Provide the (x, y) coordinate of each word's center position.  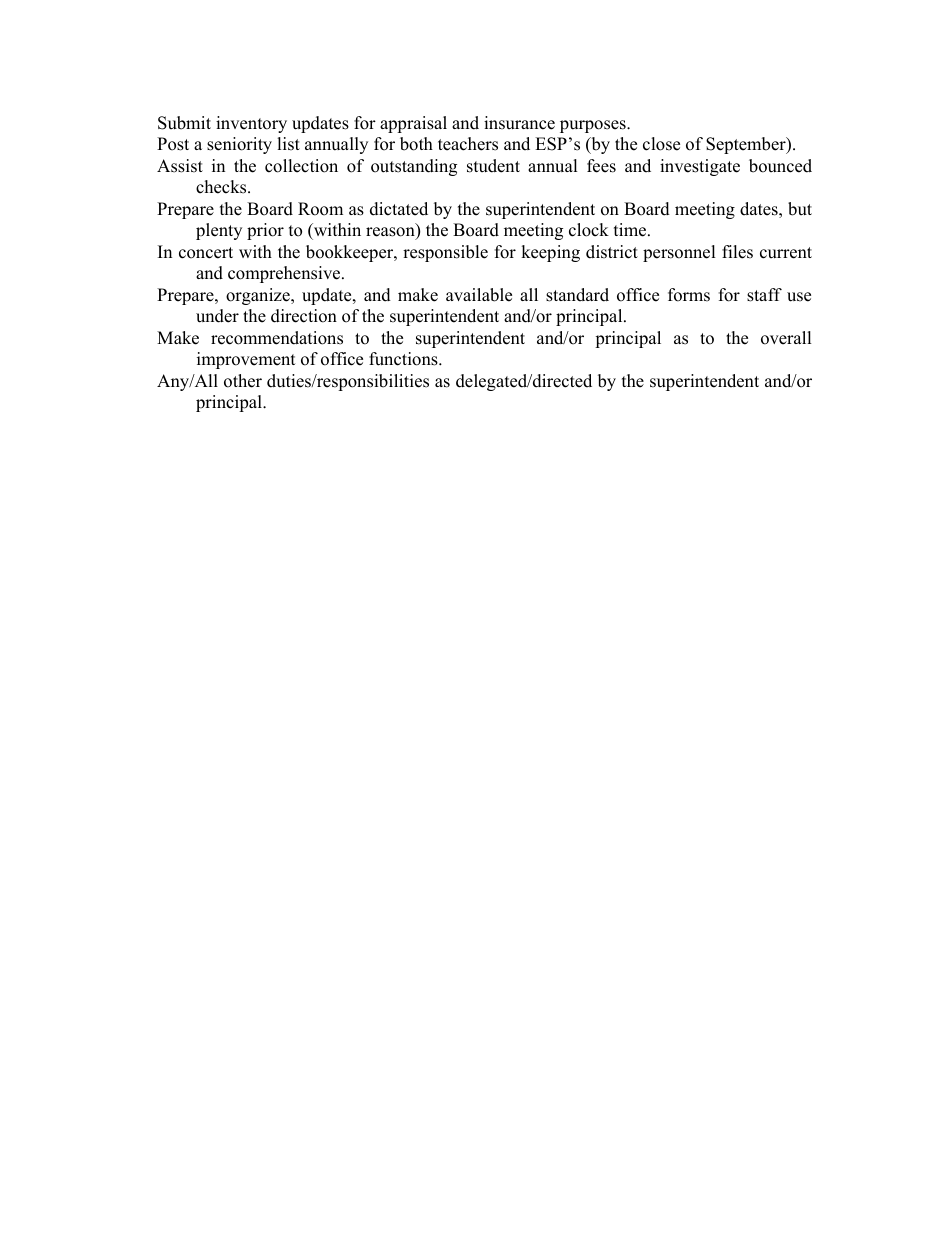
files (737, 252)
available (479, 295)
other (243, 381)
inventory (251, 124)
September (747, 145)
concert (206, 253)
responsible (445, 253)
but (800, 209)
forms (689, 295)
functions (404, 359)
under (217, 316)
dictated (399, 209)
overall (786, 338)
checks (222, 187)
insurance (519, 123)
